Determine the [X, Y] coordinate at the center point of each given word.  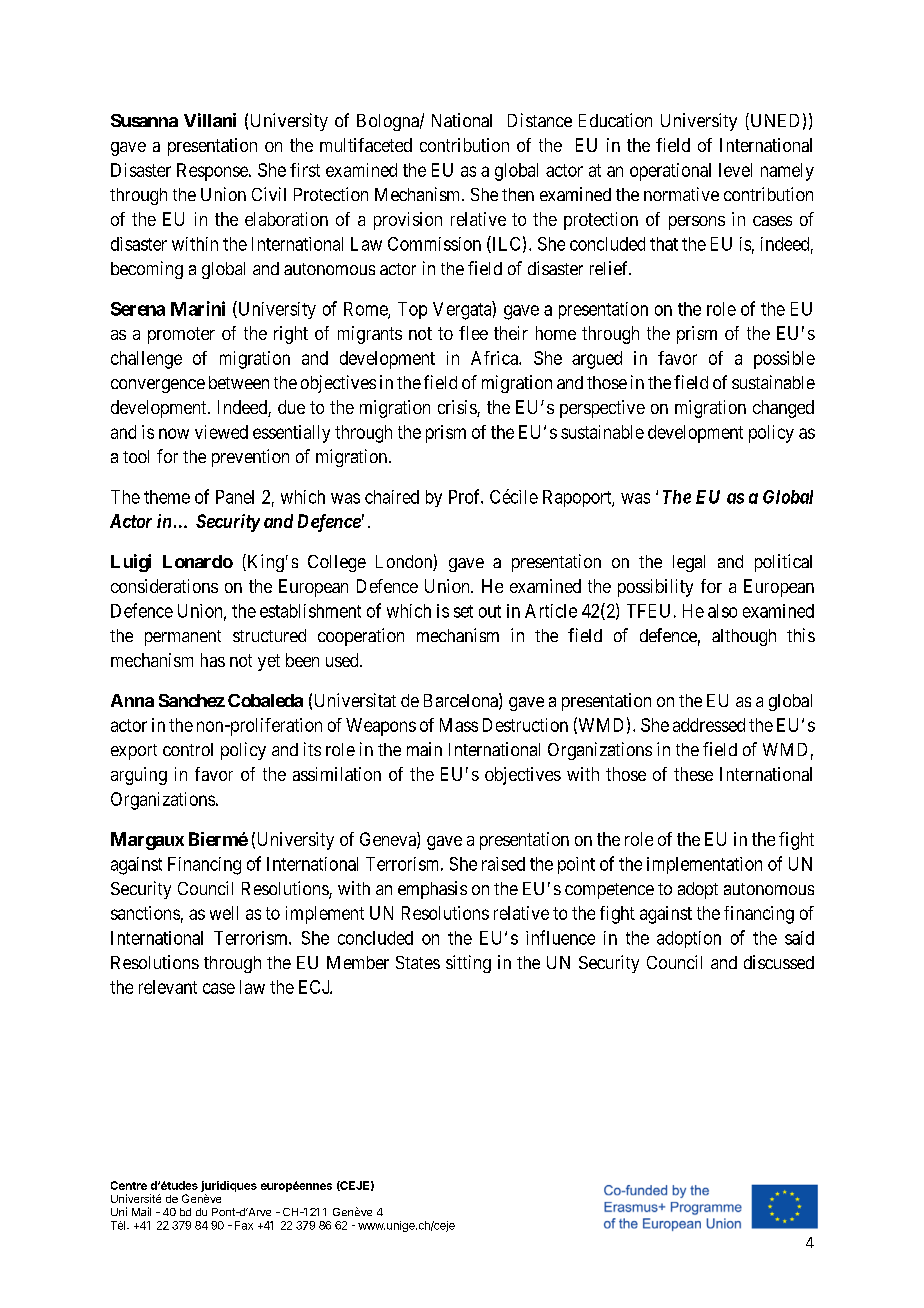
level [735, 170]
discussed [779, 962]
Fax [244, 1225]
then [518, 194]
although [744, 637]
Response [213, 172]
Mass [459, 725]
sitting [468, 964]
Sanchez [192, 700]
